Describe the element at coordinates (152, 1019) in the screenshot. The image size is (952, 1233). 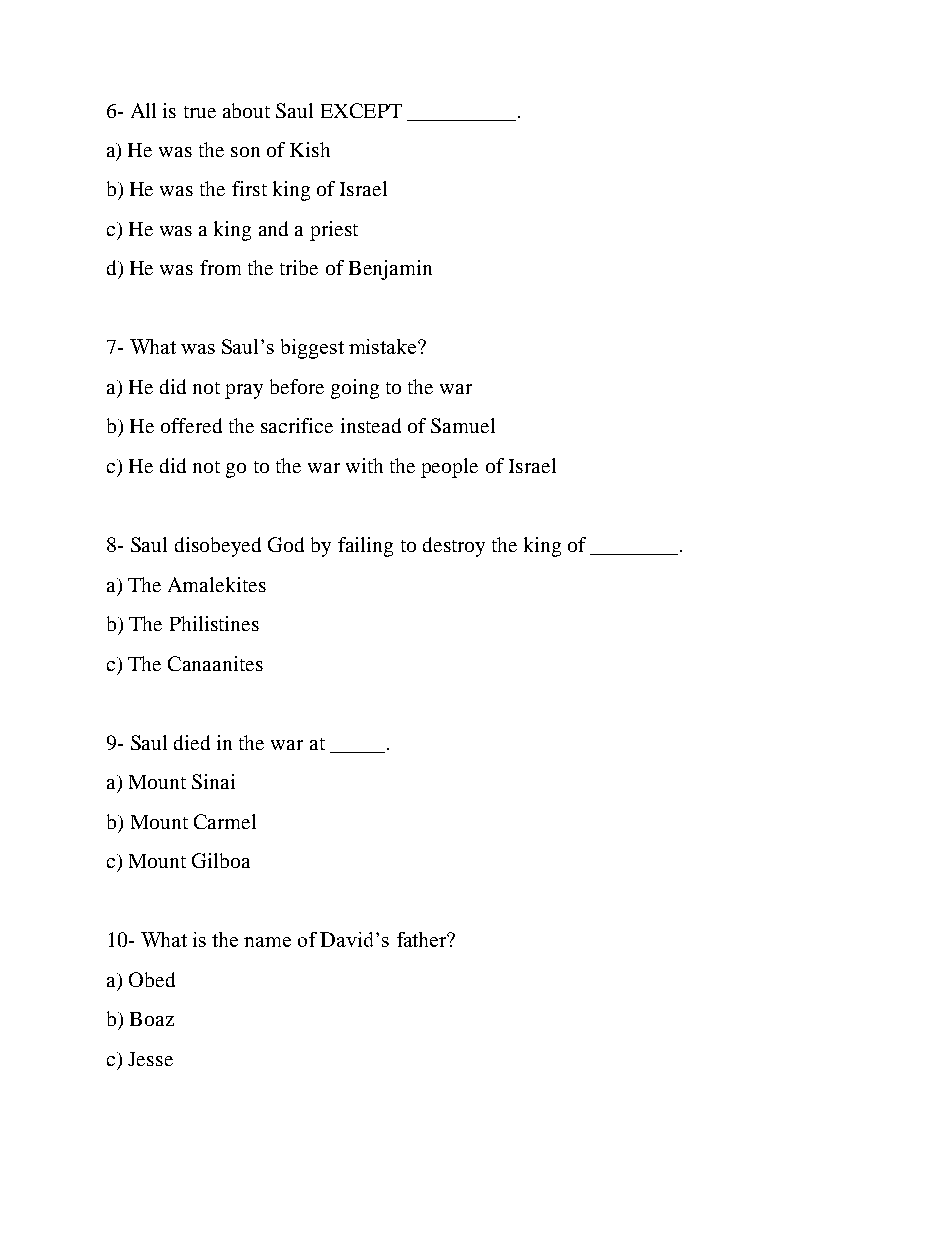
I see `Boaz` at that location.
